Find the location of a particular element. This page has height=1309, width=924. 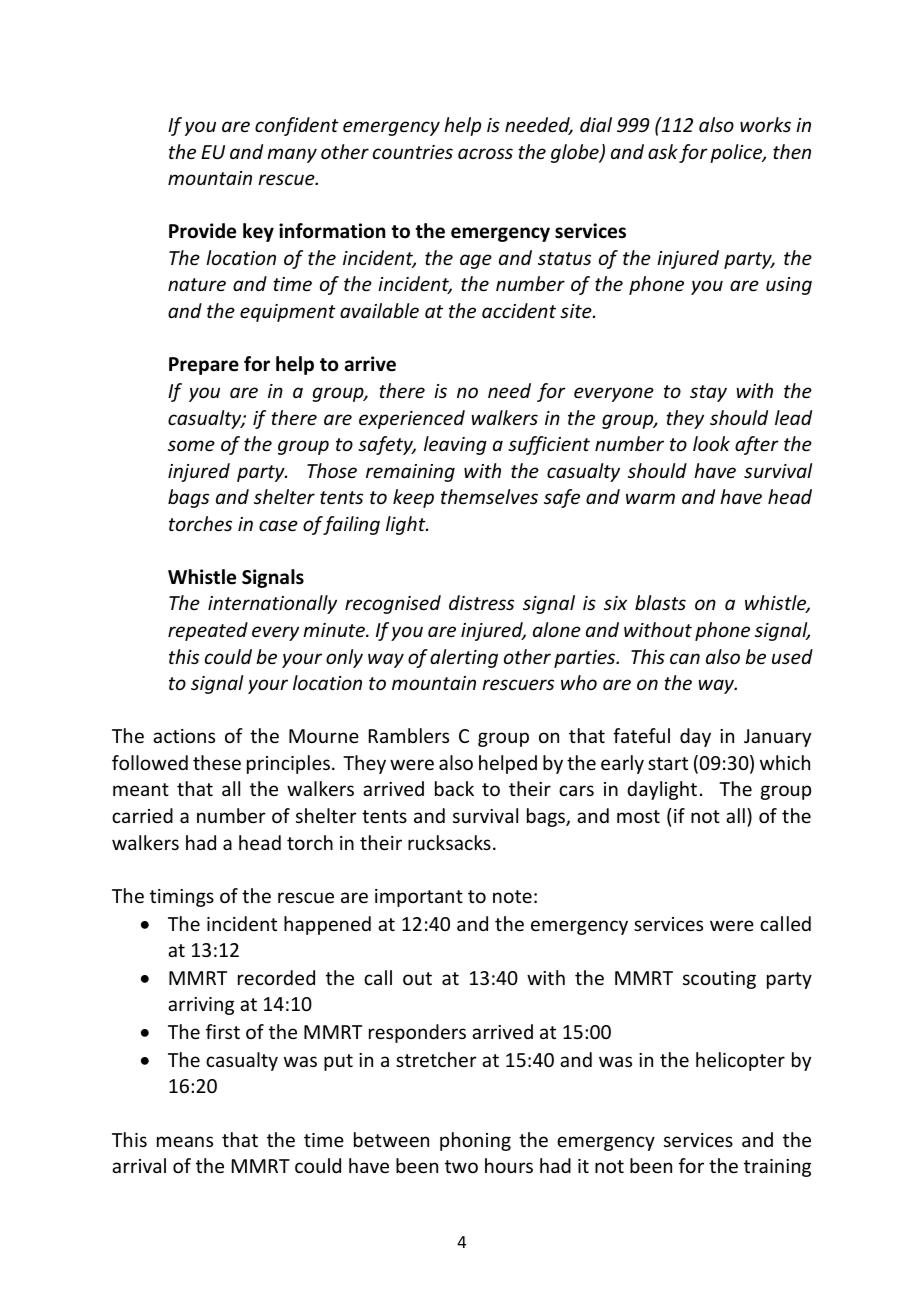

blasts is located at coordinates (660, 602).
